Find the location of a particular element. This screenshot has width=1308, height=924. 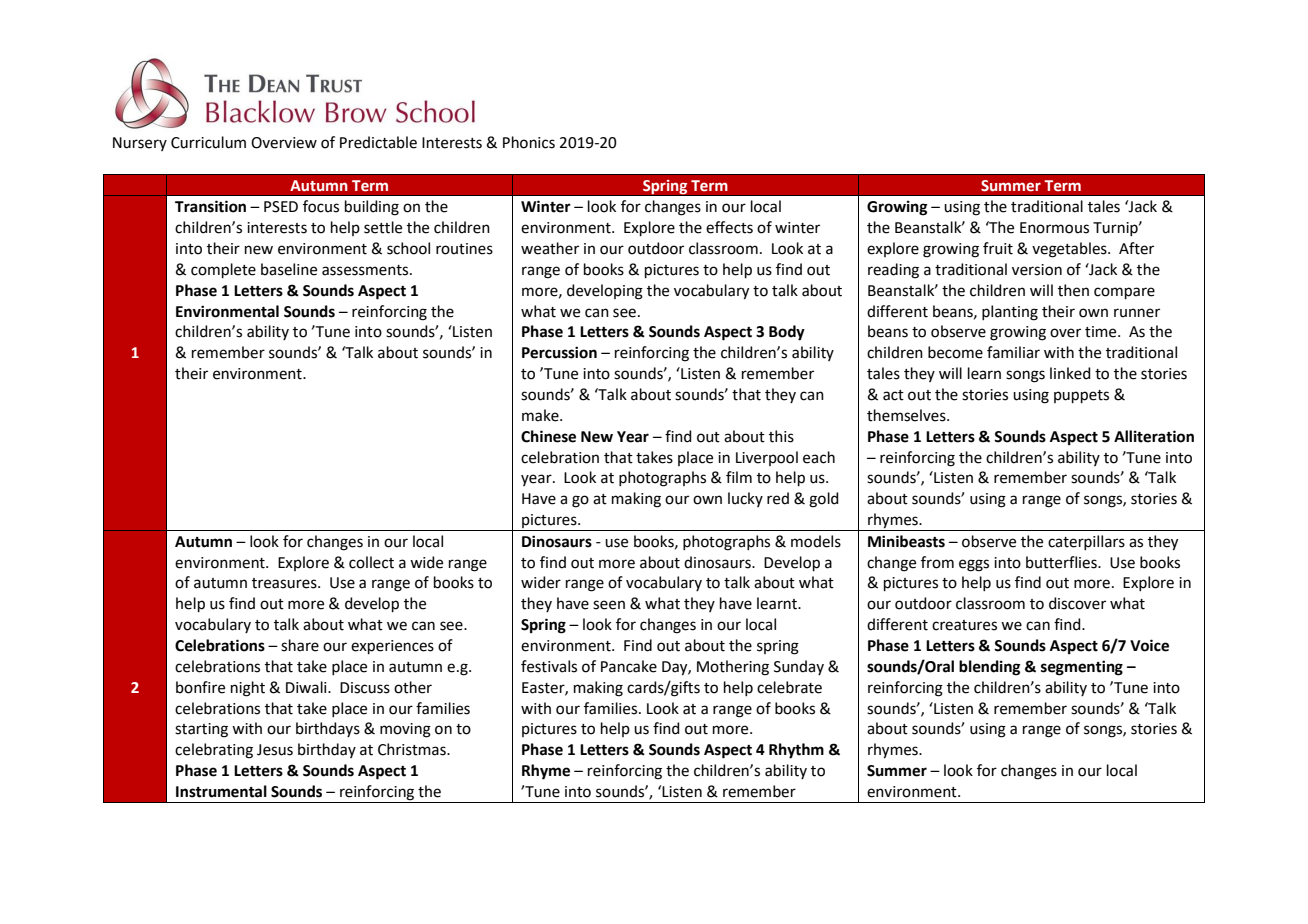

film is located at coordinates (739, 477).
